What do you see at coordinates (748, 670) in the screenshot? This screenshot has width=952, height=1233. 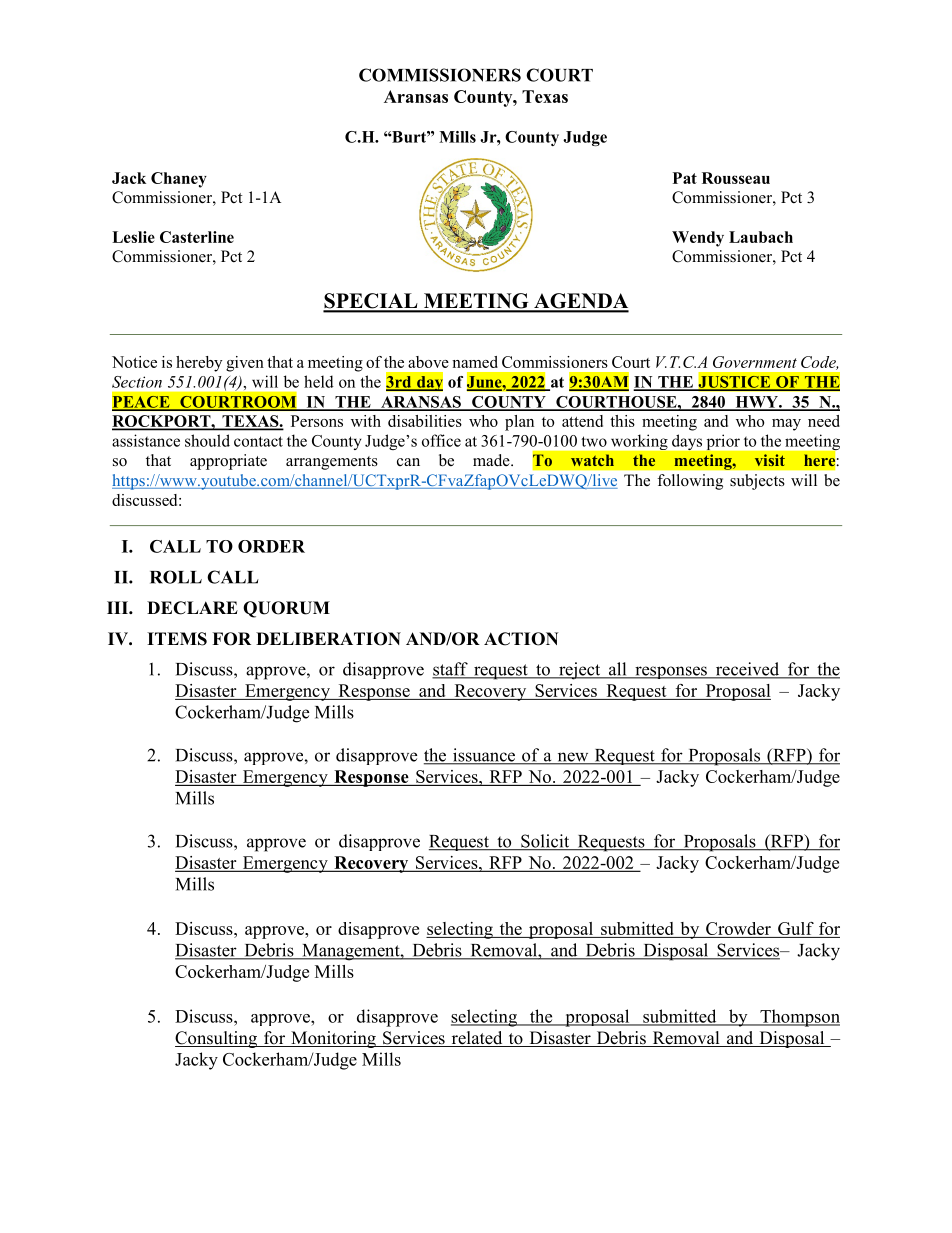 I see `received` at bounding box center [748, 670].
